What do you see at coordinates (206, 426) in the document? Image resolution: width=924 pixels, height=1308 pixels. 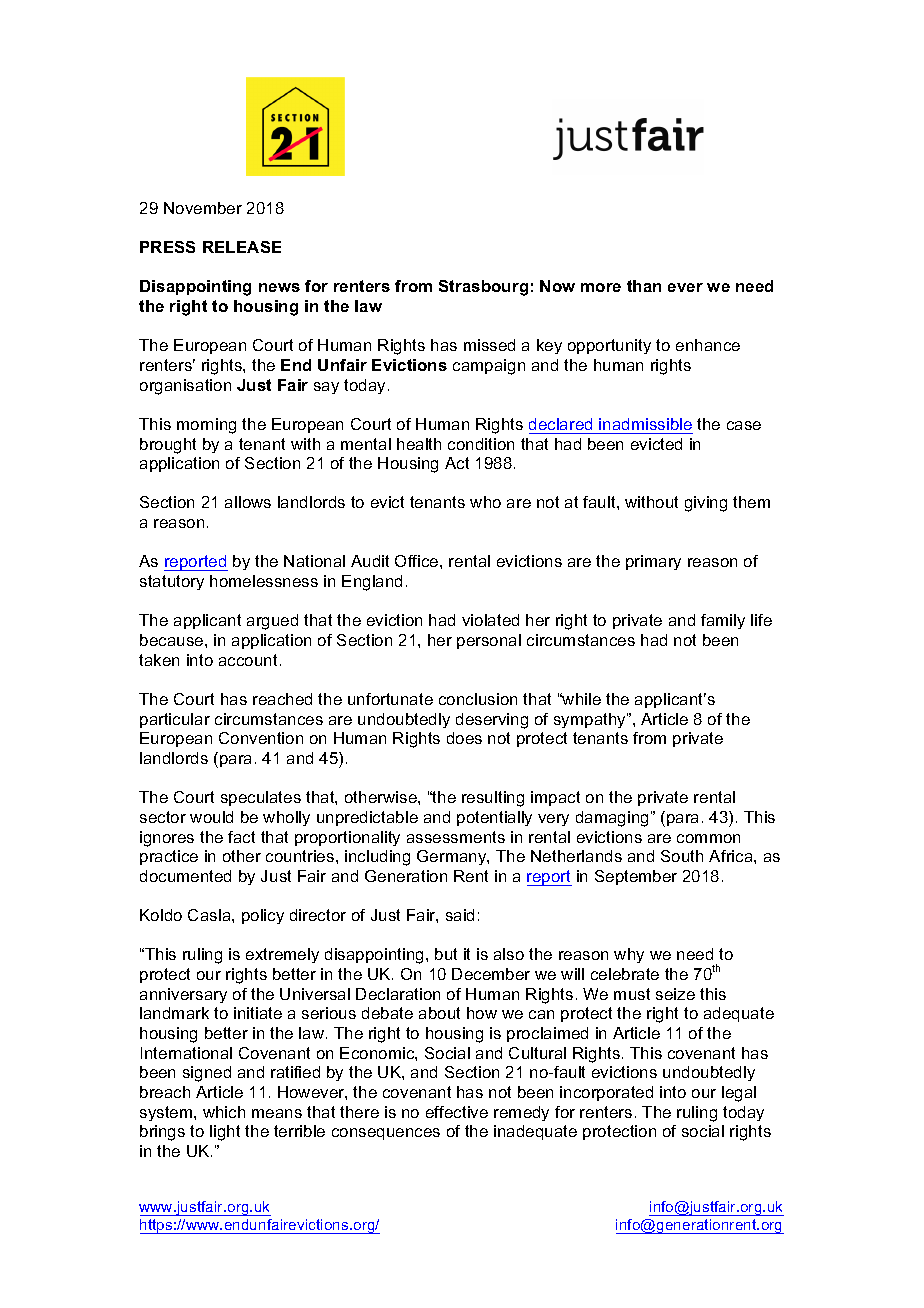 I see `morning` at bounding box center [206, 426].
